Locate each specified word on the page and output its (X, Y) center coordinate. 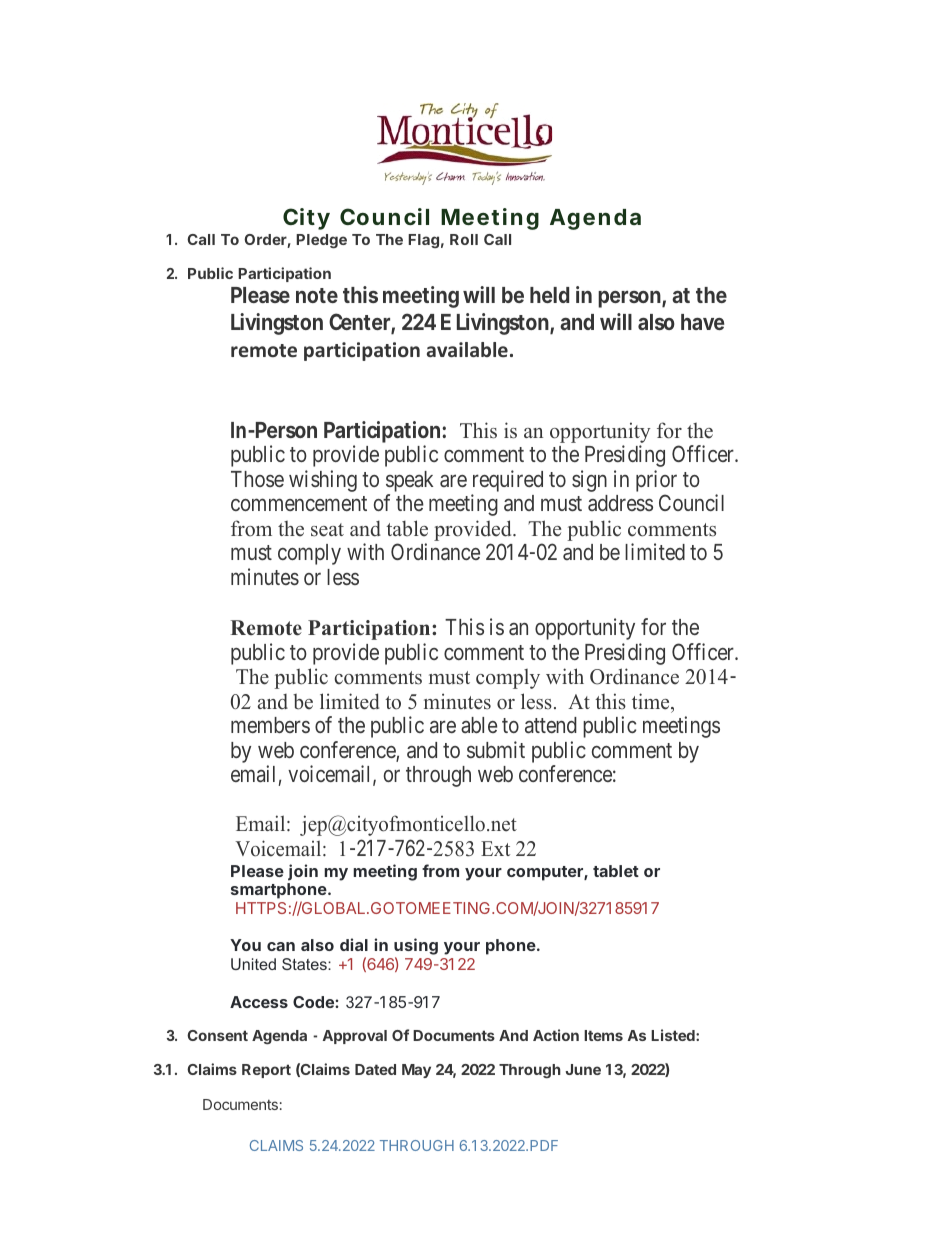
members (270, 725)
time (652, 701)
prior (656, 482)
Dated (375, 1069)
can (281, 946)
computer (546, 873)
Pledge (321, 241)
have (702, 322)
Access (259, 1002)
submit (496, 749)
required (507, 482)
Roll (464, 239)
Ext (495, 848)
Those (257, 479)
